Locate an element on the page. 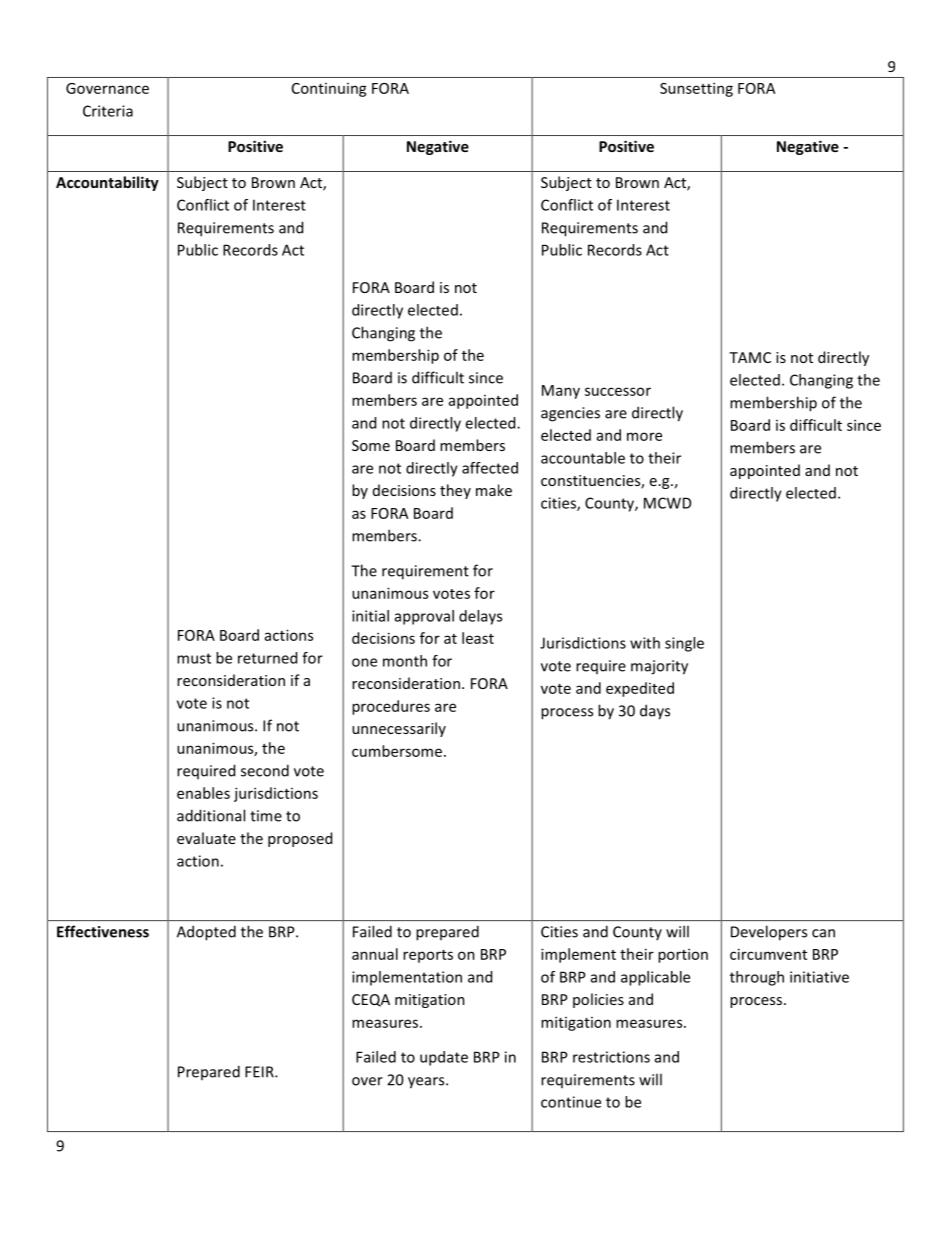  successor is located at coordinates (618, 391).
